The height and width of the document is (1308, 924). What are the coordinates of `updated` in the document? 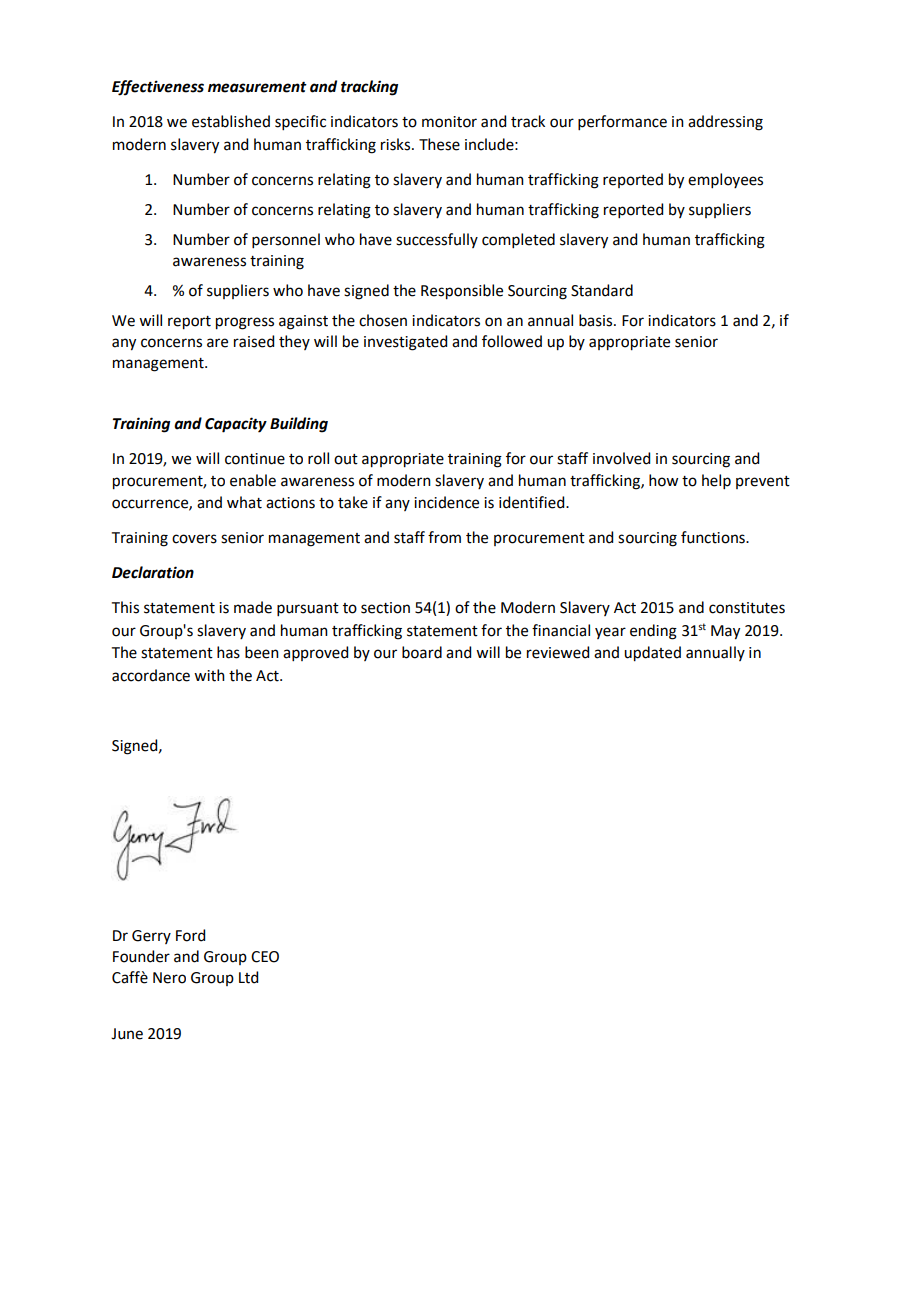 It's located at (652, 654).
